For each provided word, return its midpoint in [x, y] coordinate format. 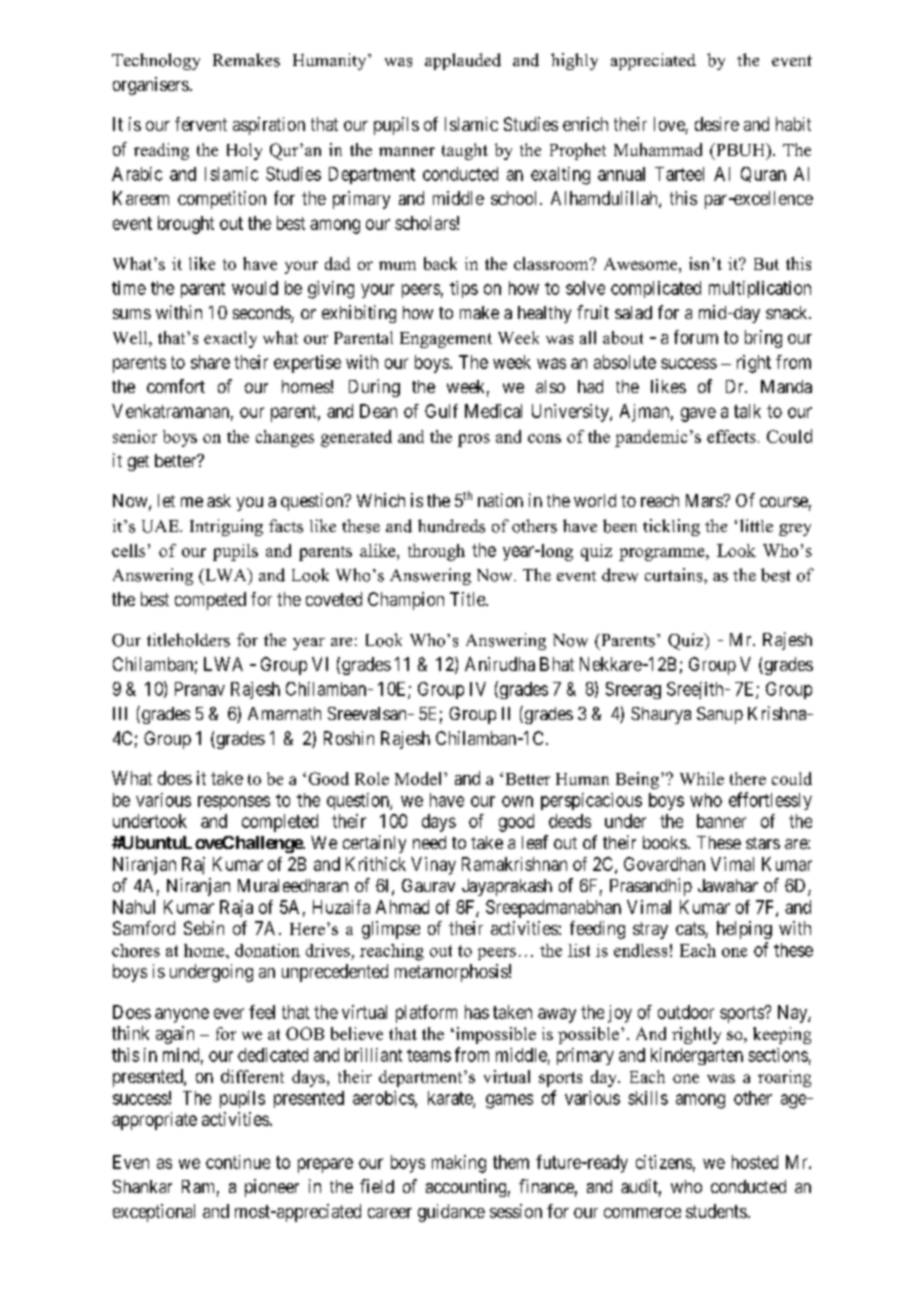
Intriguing [226, 527]
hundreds [451, 526]
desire [717, 124]
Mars [705, 500]
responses [234, 803]
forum [696, 337]
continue [238, 1162]
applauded [463, 61]
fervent [201, 124]
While [702, 778]
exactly [230, 339]
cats [691, 930]
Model [420, 778]
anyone [182, 1015]
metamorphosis [451, 973]
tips [464, 289]
